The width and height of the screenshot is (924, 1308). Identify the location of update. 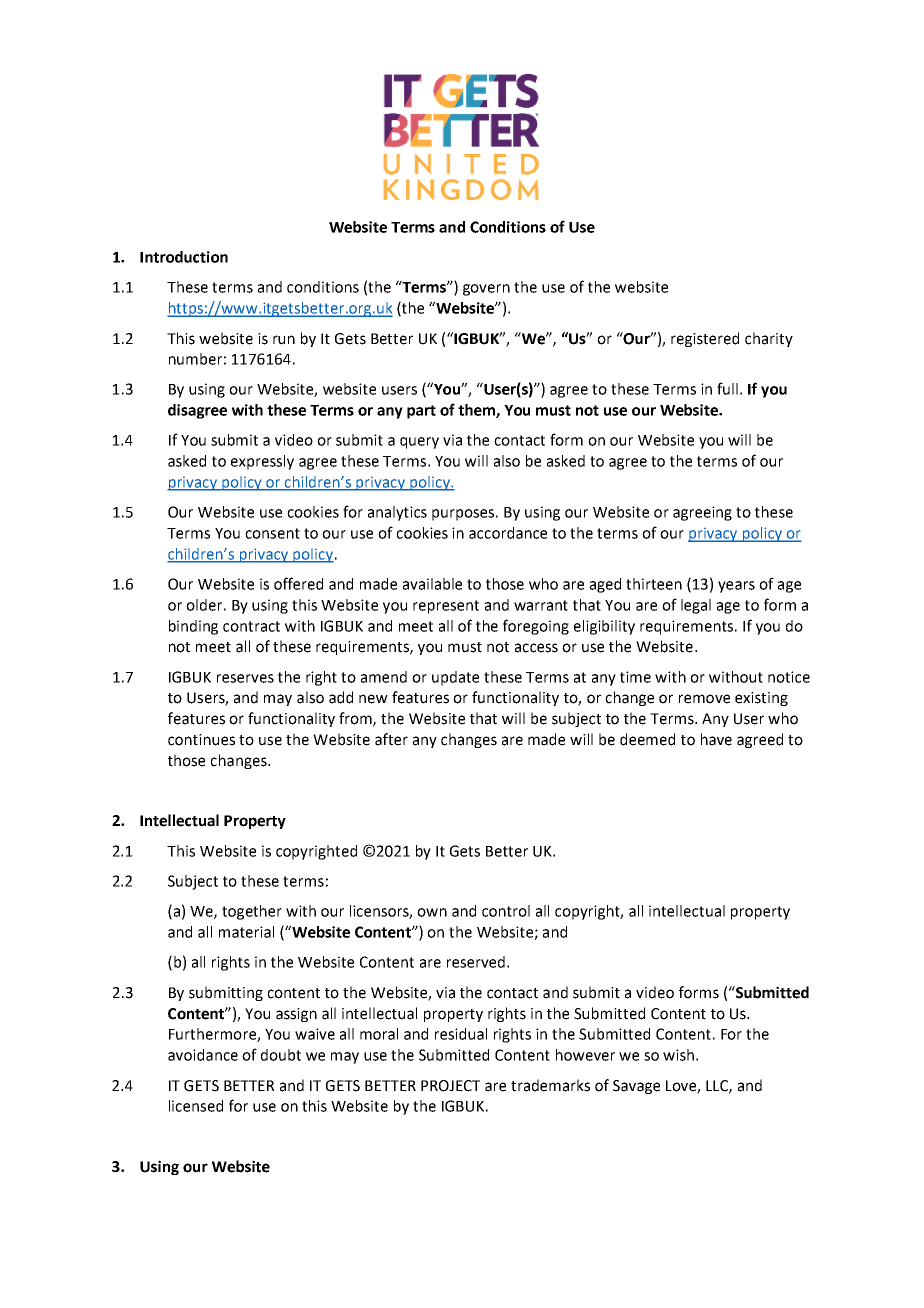
(455, 678).
